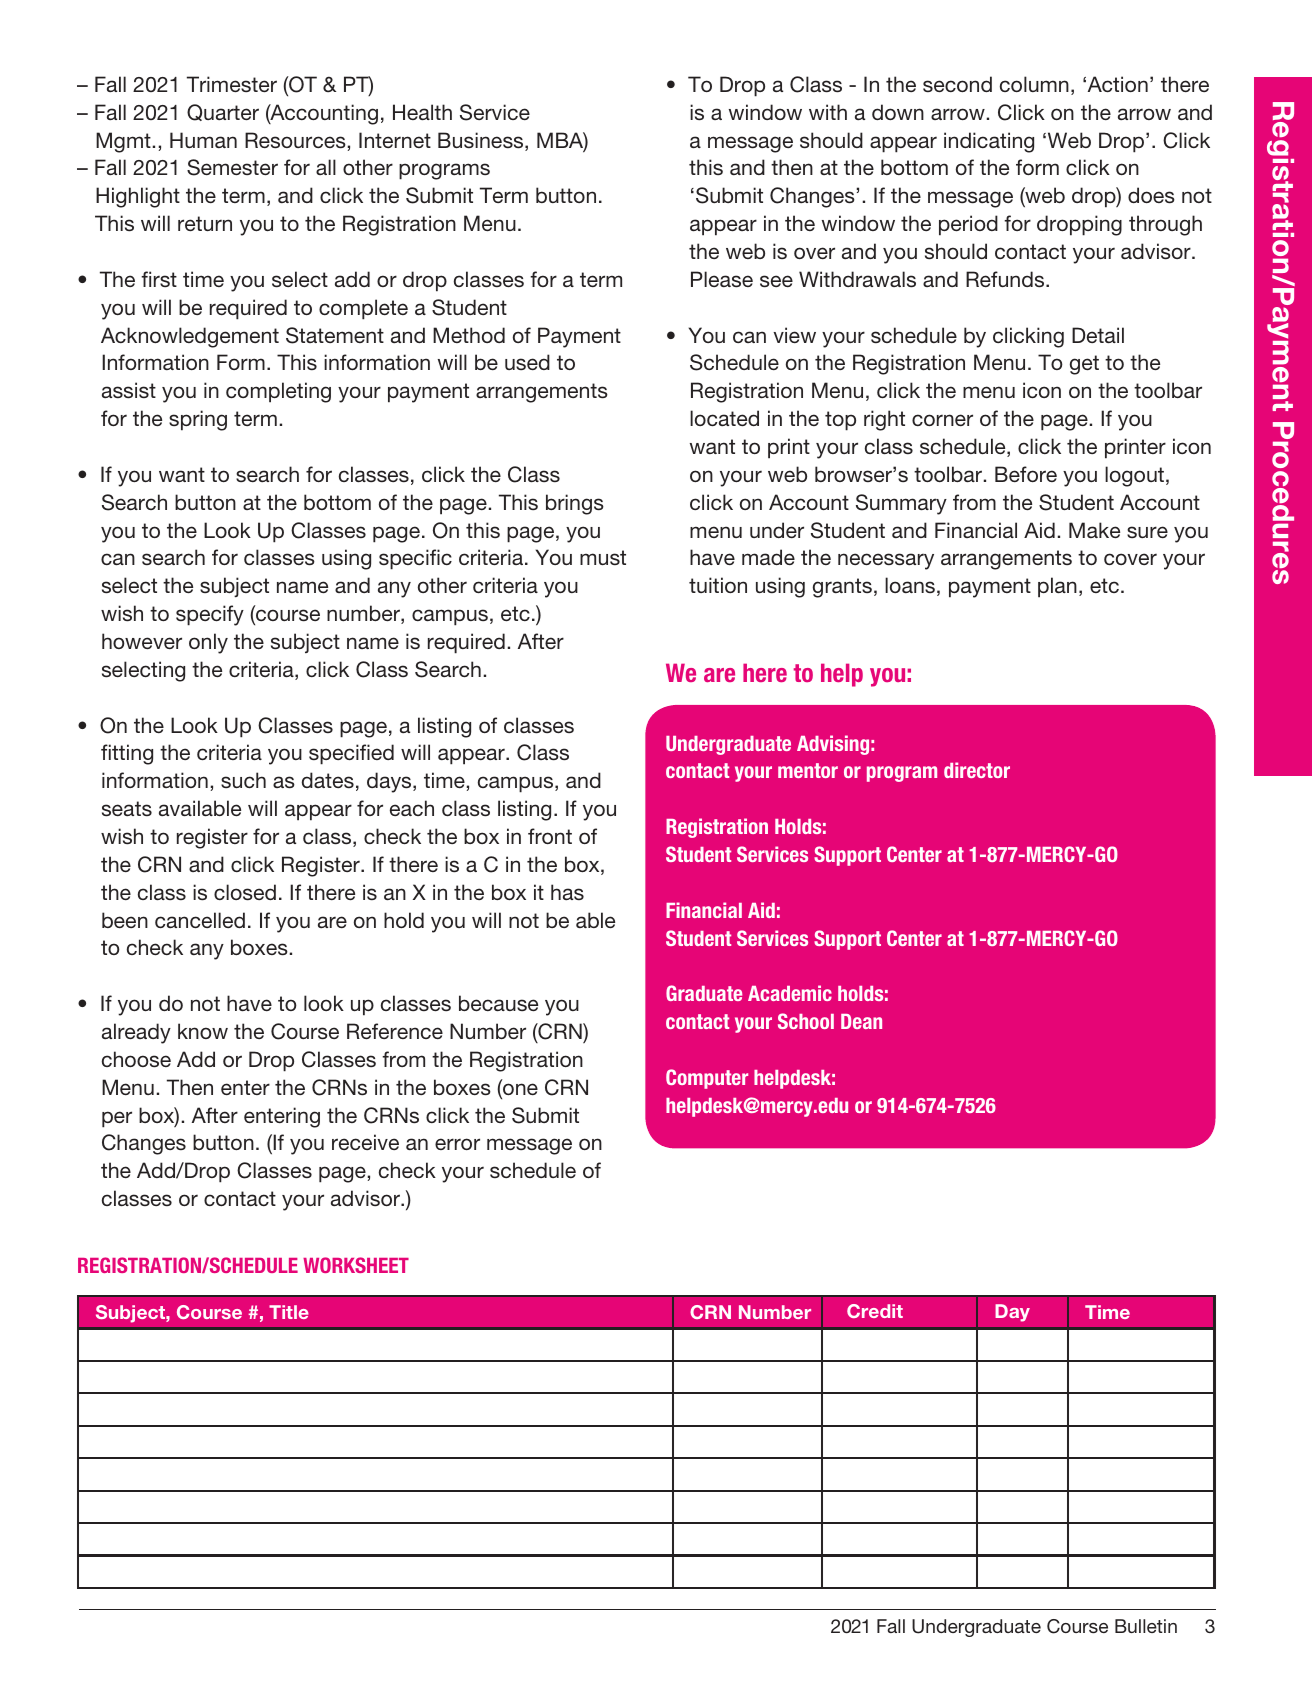 The image size is (1312, 1697). Describe the element at coordinates (1084, 365) in the document. I see `get` at that location.
